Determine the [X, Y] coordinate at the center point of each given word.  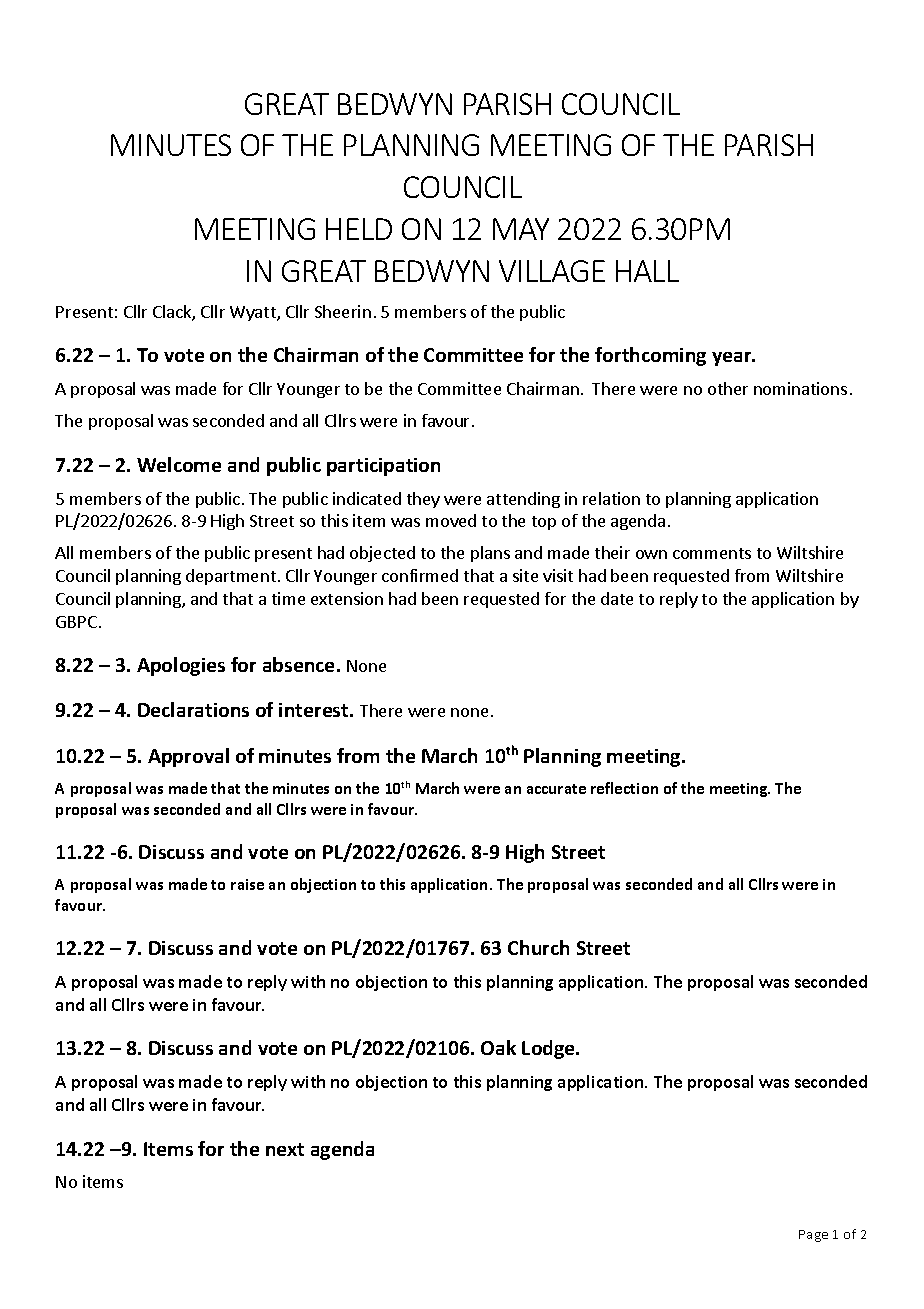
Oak [498, 1047]
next [285, 1149]
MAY [521, 229]
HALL [647, 271]
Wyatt [254, 313]
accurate [556, 789]
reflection [624, 788]
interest [315, 710]
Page [813, 1236]
